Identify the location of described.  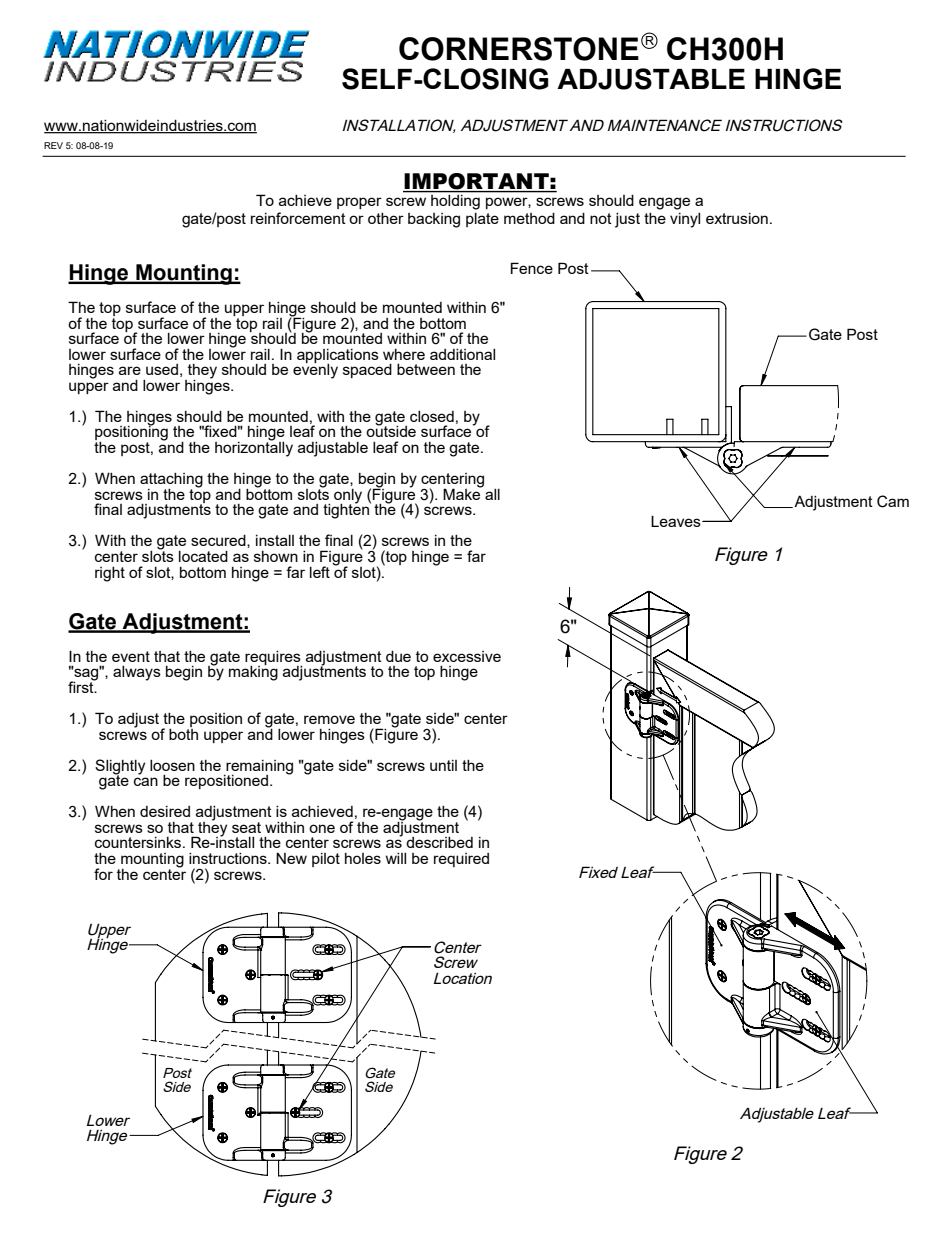
(439, 842).
